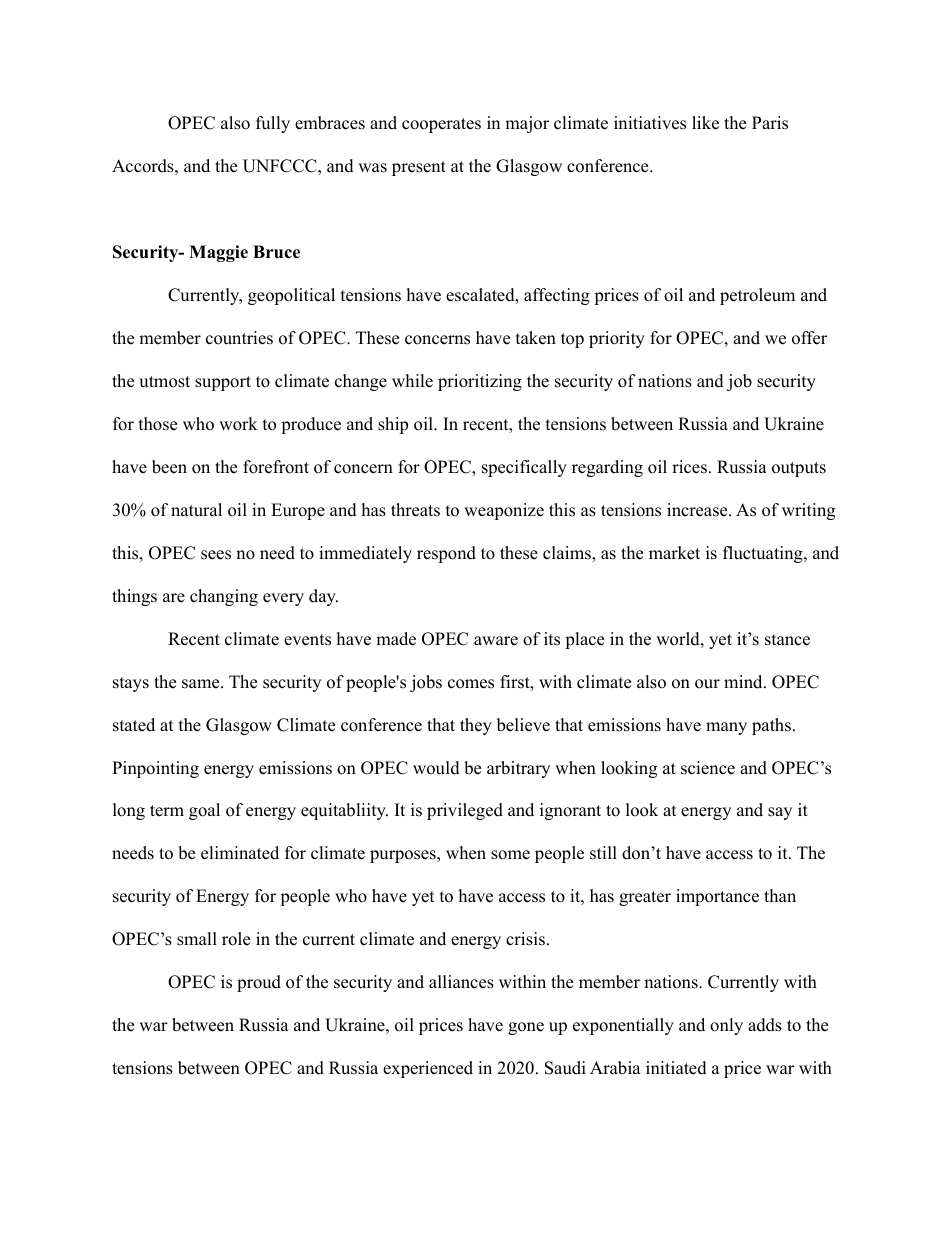  Describe the element at coordinates (705, 123) in the image. I see `like` at that location.
